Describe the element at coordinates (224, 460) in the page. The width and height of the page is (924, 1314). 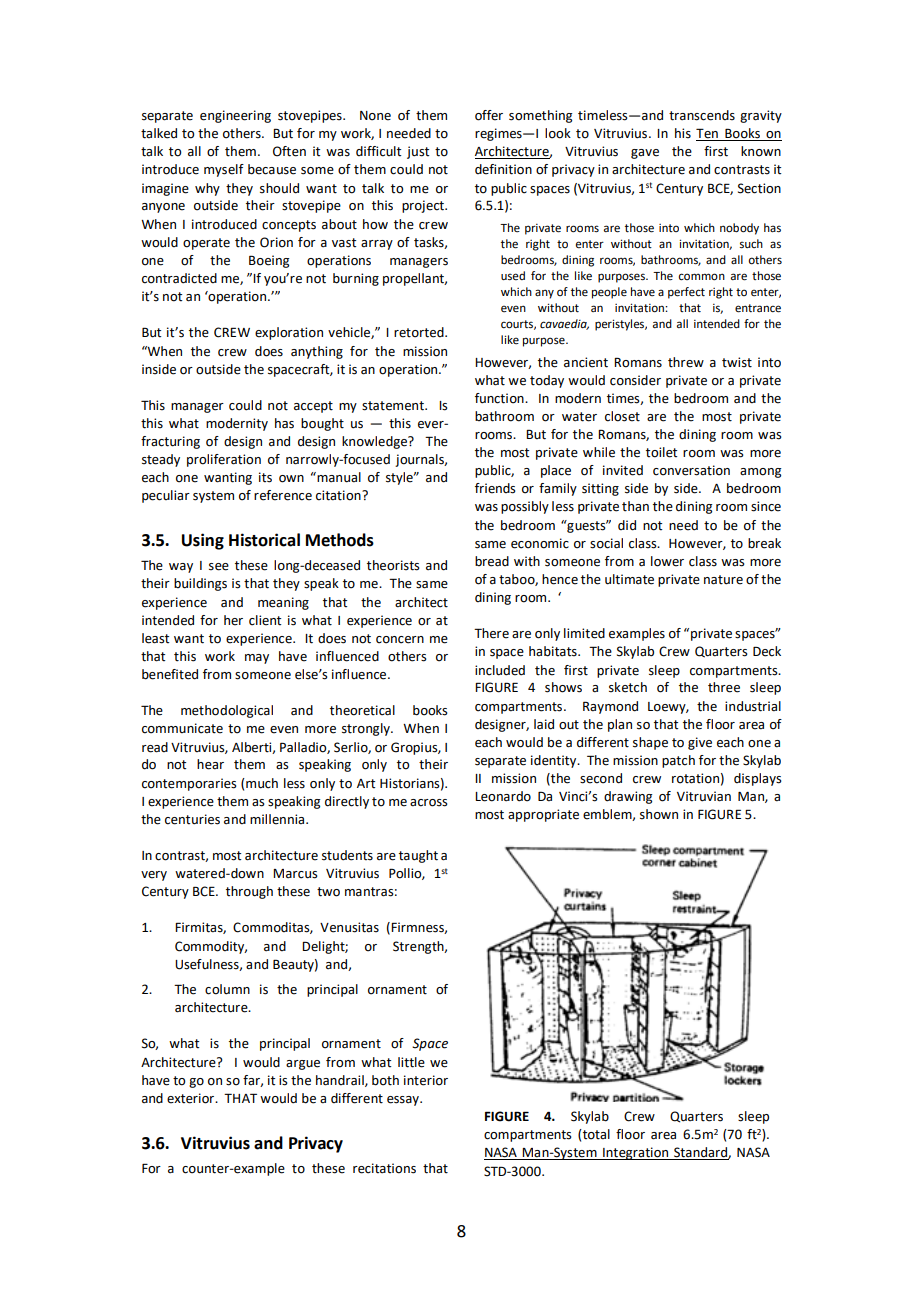
I see `proliferation` at that location.
